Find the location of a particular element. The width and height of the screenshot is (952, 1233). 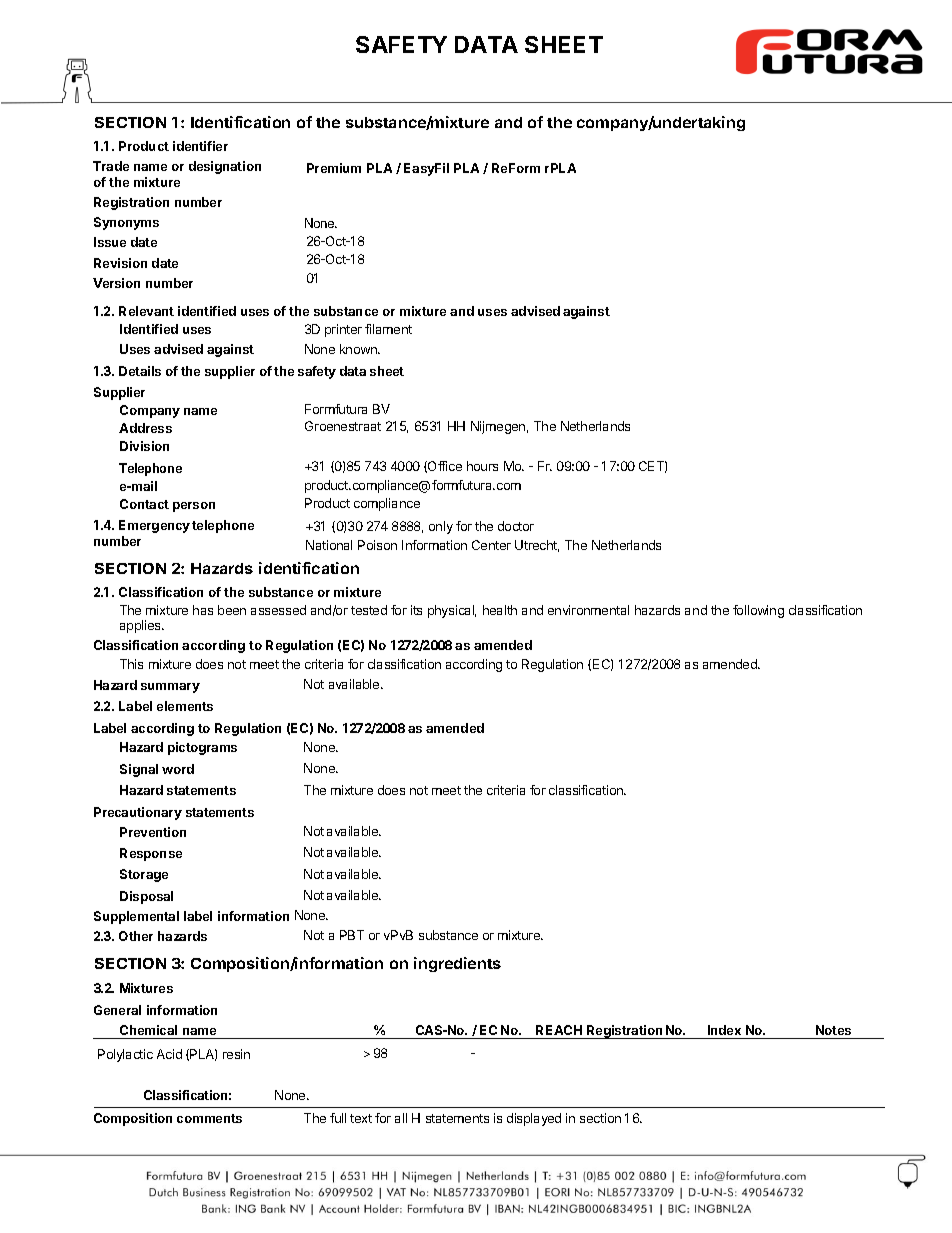

comments is located at coordinates (209, 1118).
